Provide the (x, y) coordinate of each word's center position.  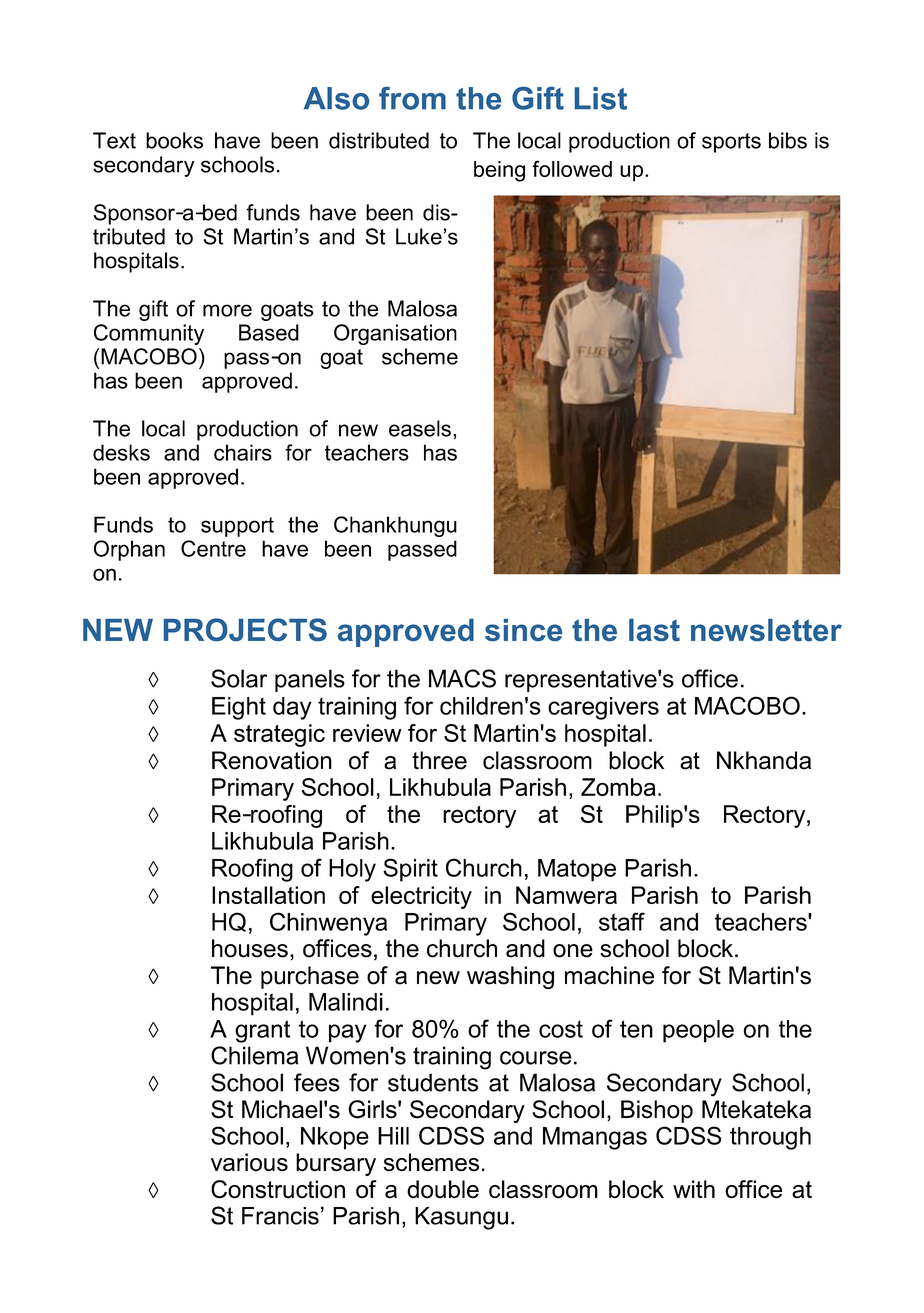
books (174, 140)
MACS (462, 678)
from (412, 98)
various (249, 1162)
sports (731, 143)
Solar (239, 678)
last (654, 630)
